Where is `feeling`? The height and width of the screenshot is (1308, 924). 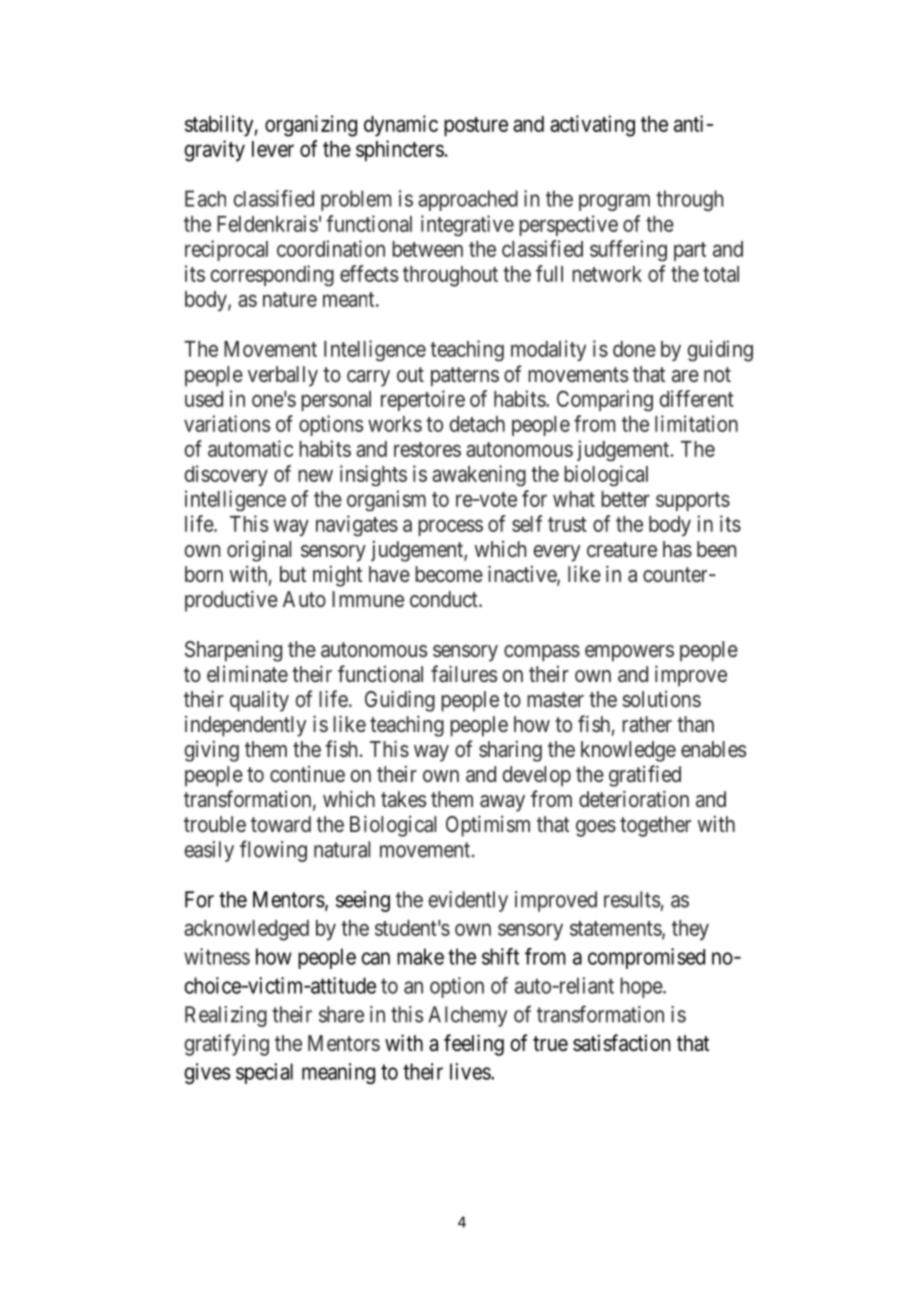 feeling is located at coordinates (474, 1045).
